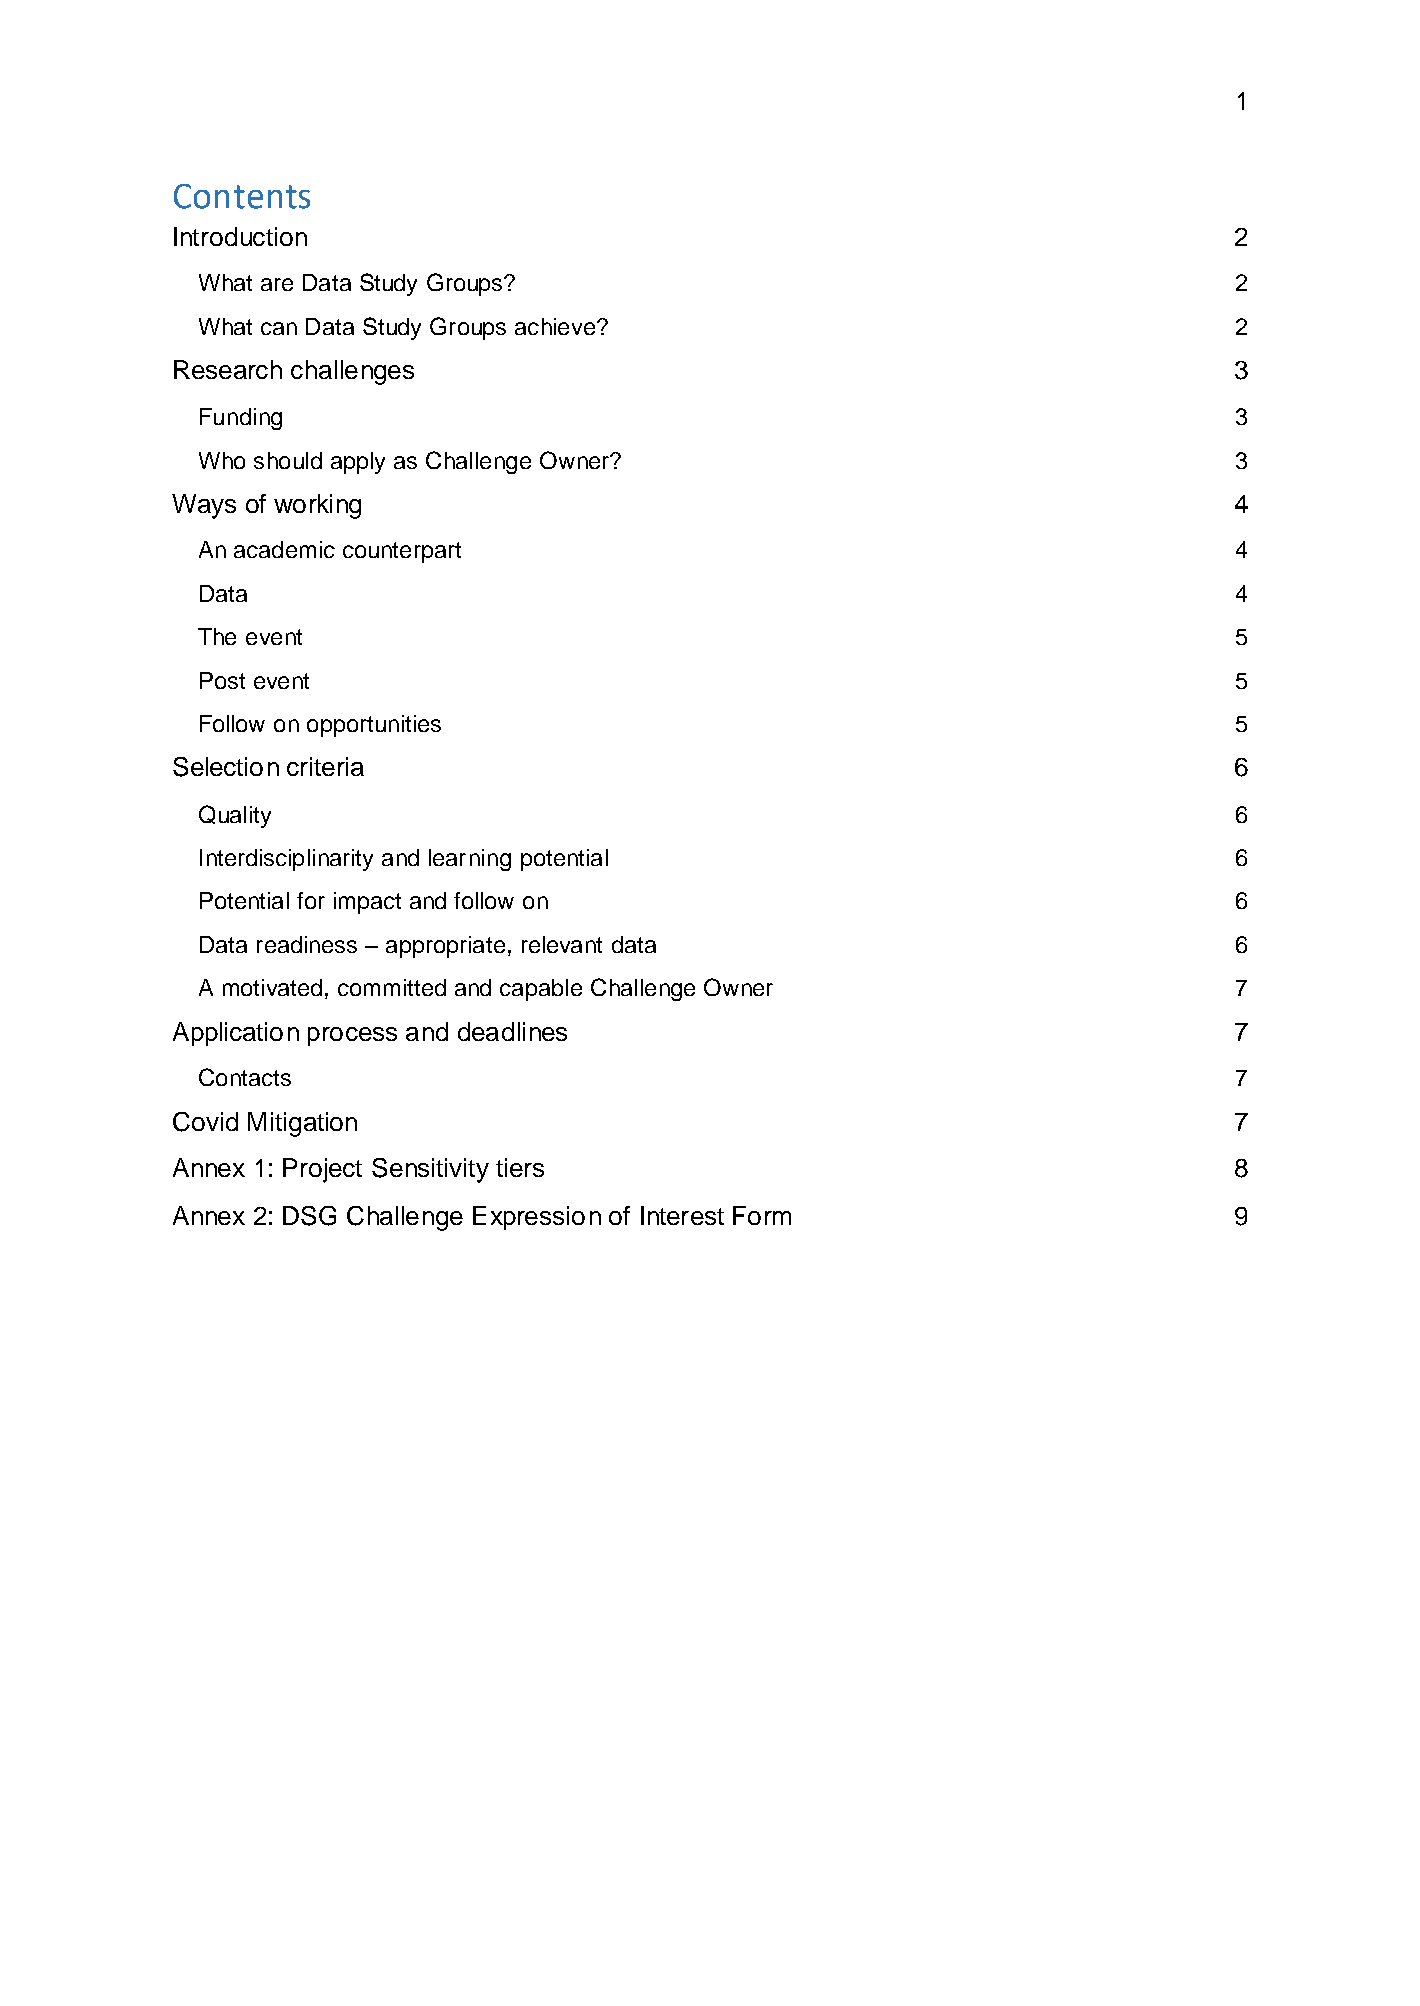  Describe the element at coordinates (277, 284) in the image. I see `are` at that location.
